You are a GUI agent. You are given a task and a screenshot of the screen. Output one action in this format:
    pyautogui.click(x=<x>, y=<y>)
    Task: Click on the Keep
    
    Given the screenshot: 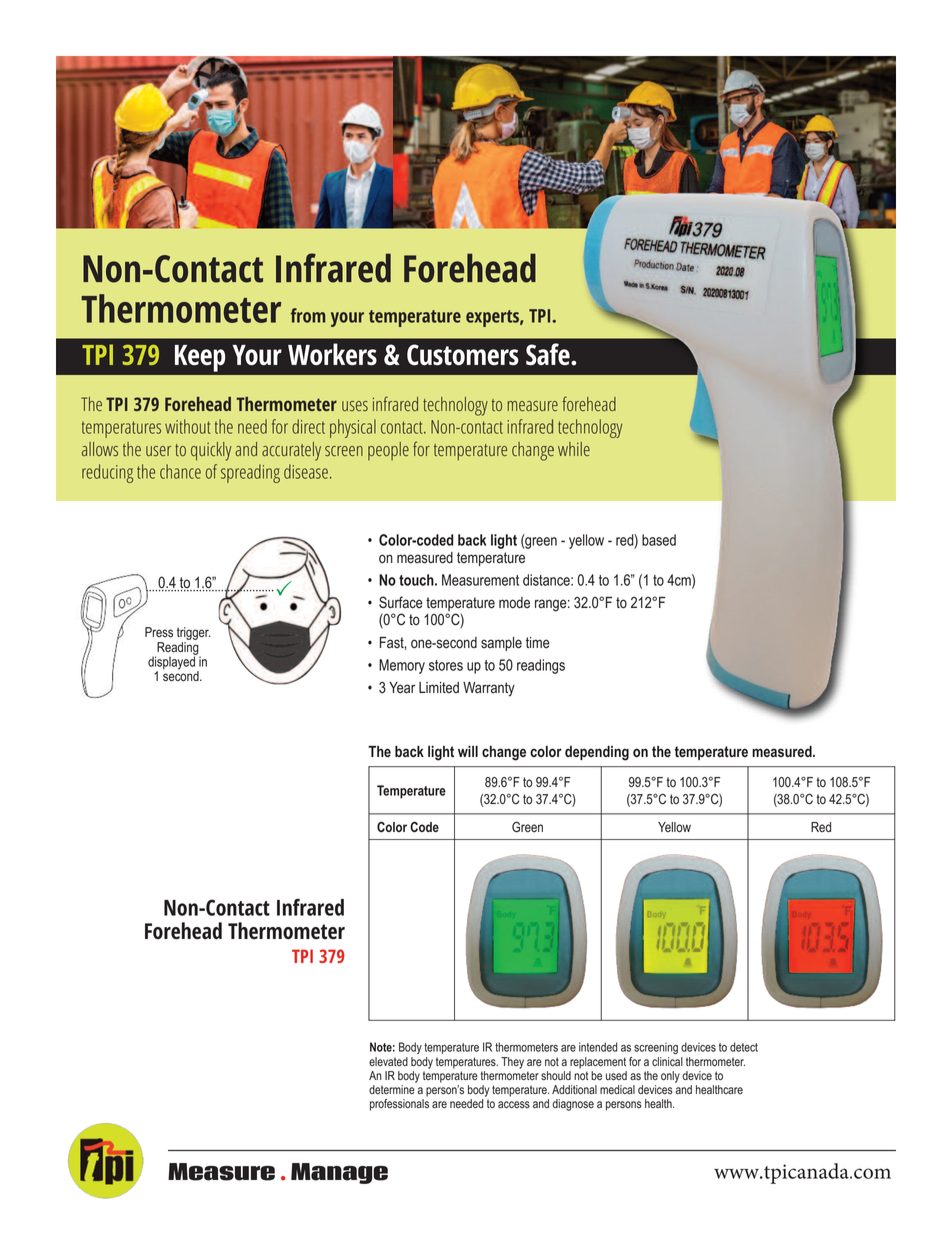 What is the action you would take?
    pyautogui.click(x=200, y=358)
